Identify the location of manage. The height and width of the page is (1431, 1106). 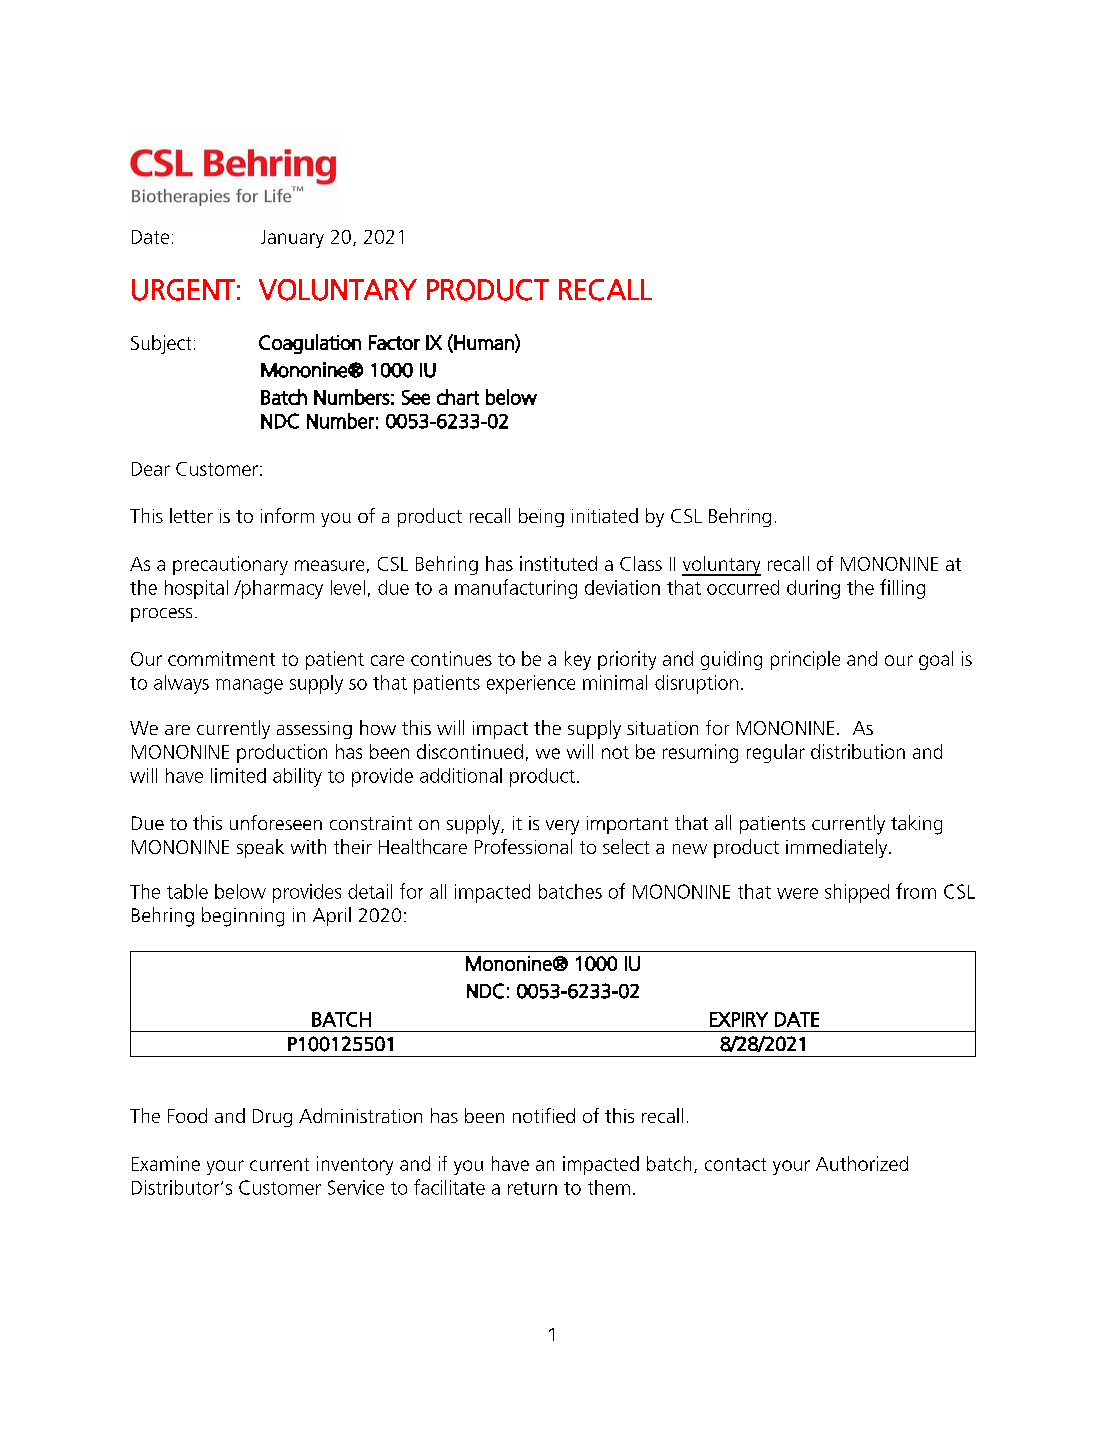
(249, 686).
